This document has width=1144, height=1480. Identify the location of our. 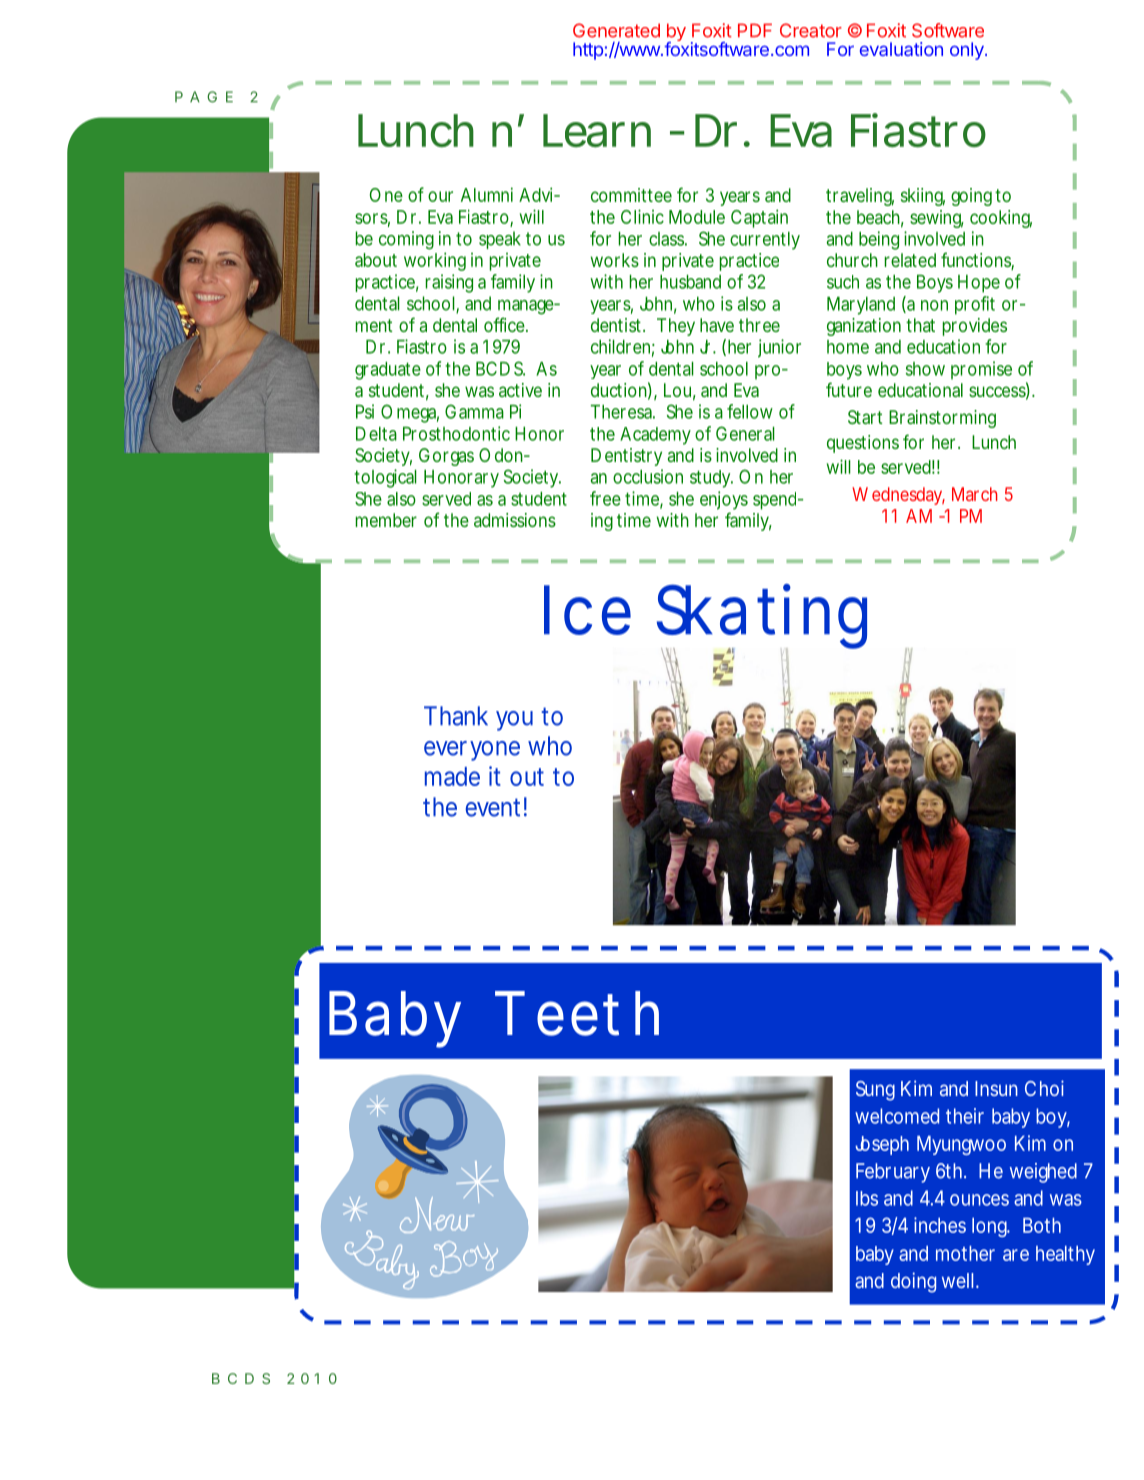
(440, 196).
